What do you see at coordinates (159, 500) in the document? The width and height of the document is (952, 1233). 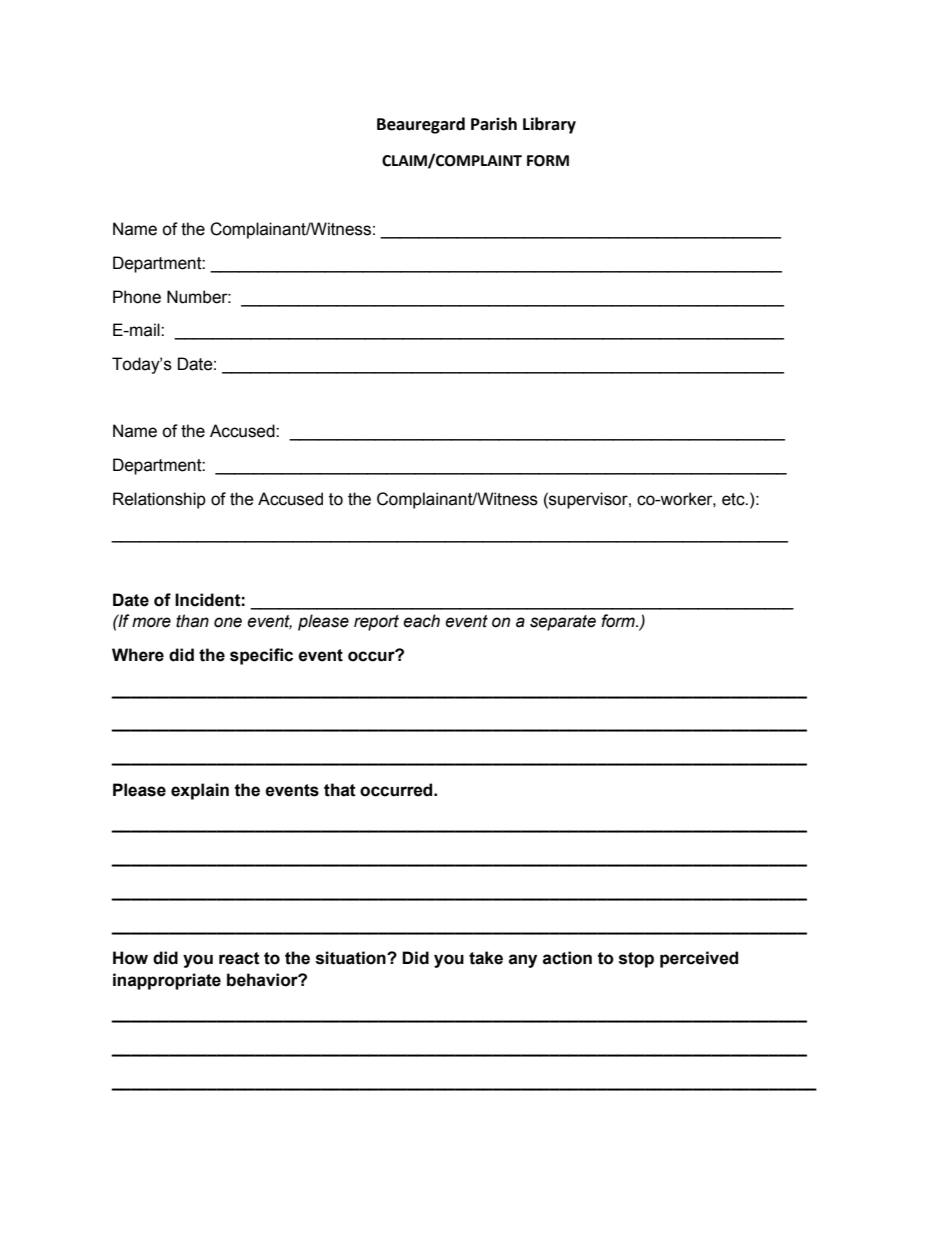 I see `Relationship` at bounding box center [159, 500].
